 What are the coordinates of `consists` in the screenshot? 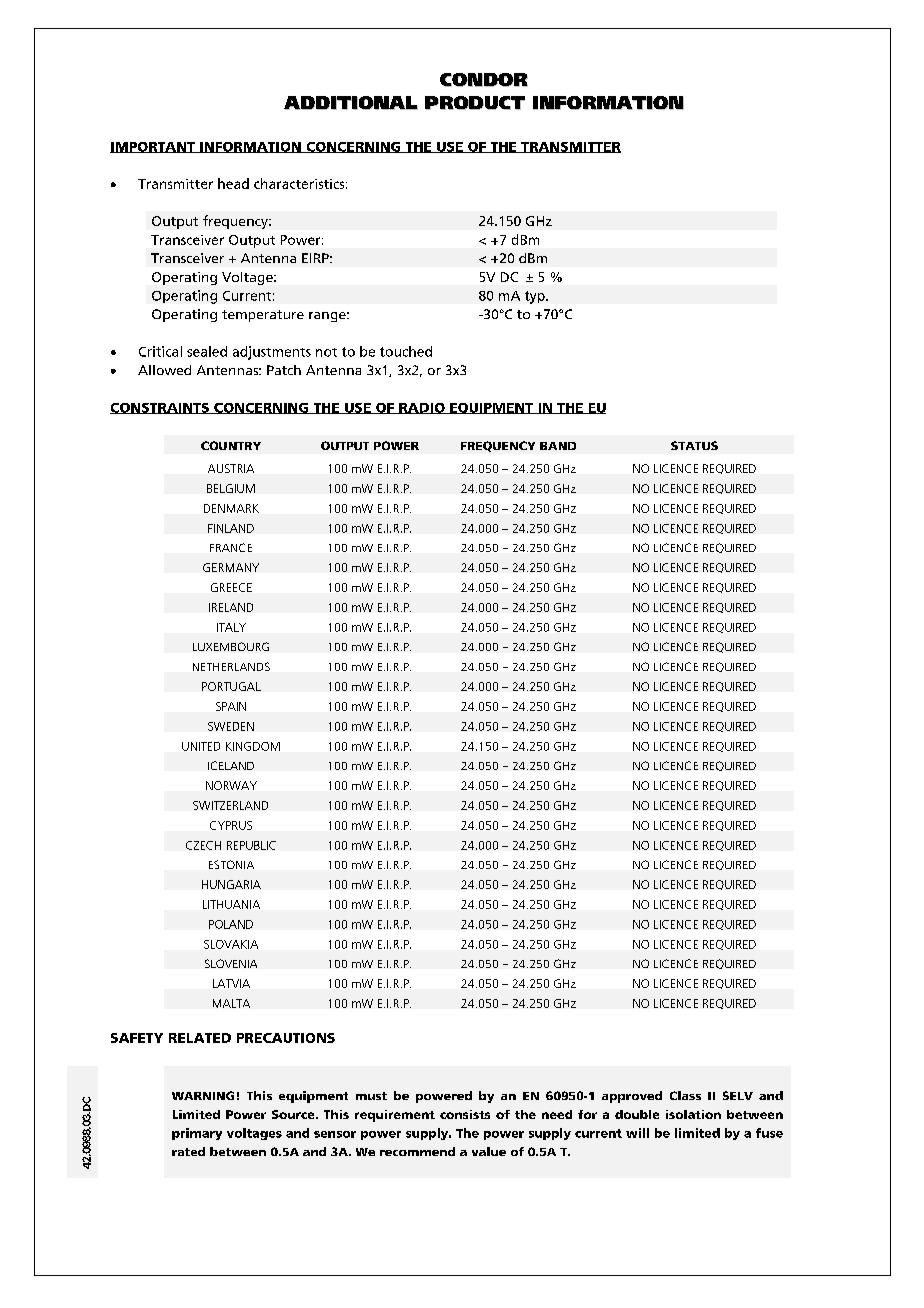 It's located at (465, 1114).
